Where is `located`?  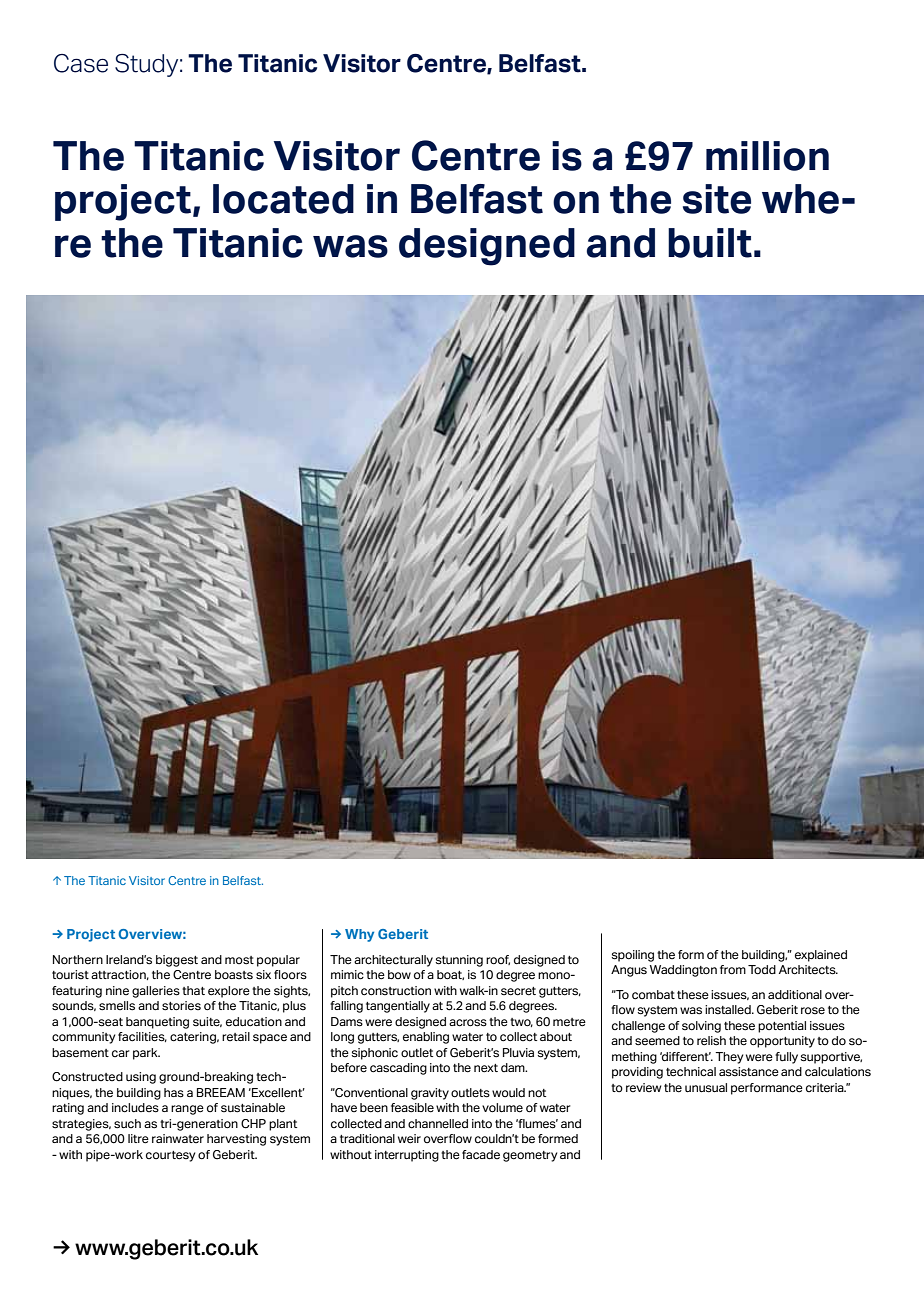 located is located at coordinates (283, 199).
